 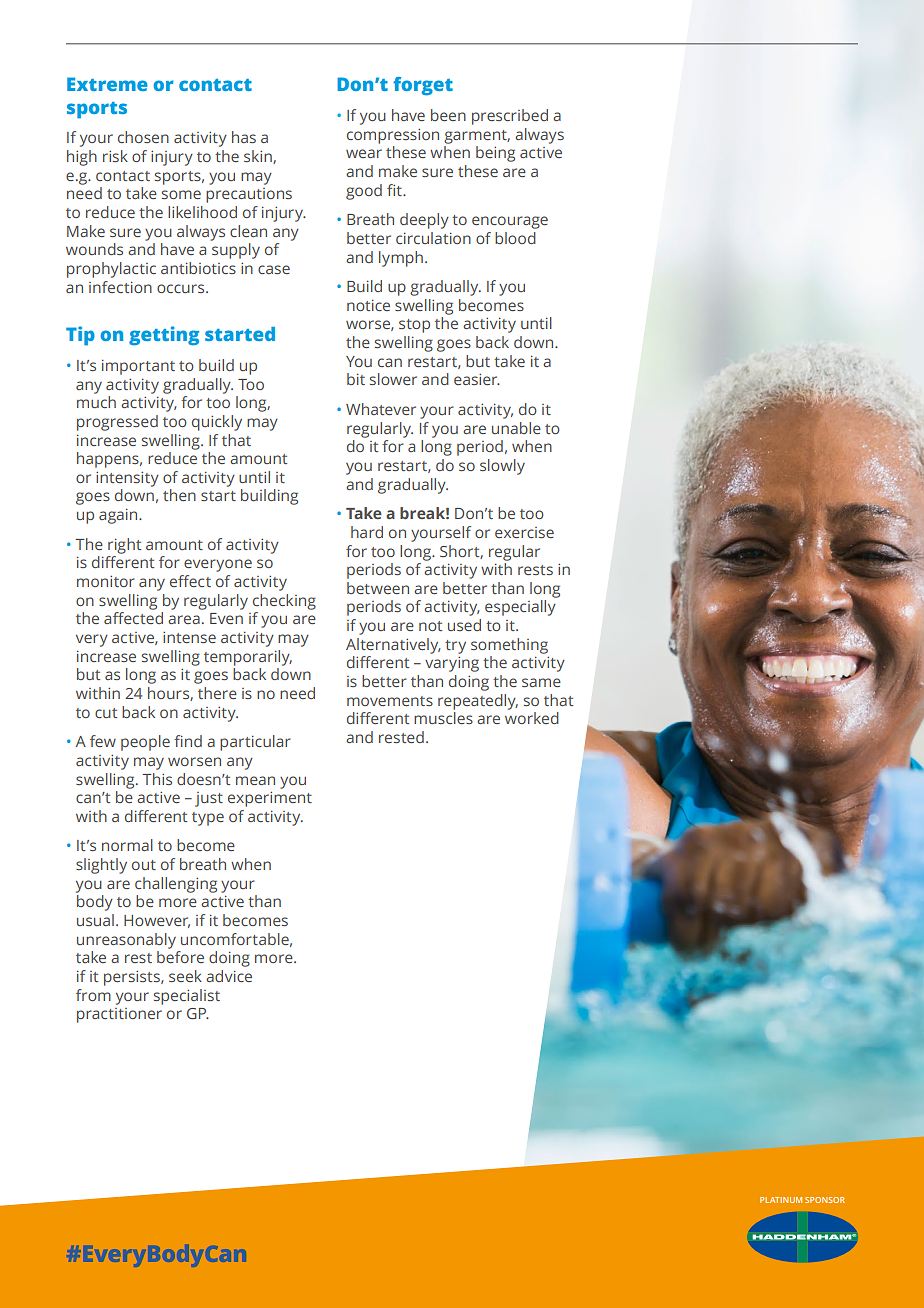 What do you see at coordinates (119, 1015) in the image?
I see `practitioner` at bounding box center [119, 1015].
